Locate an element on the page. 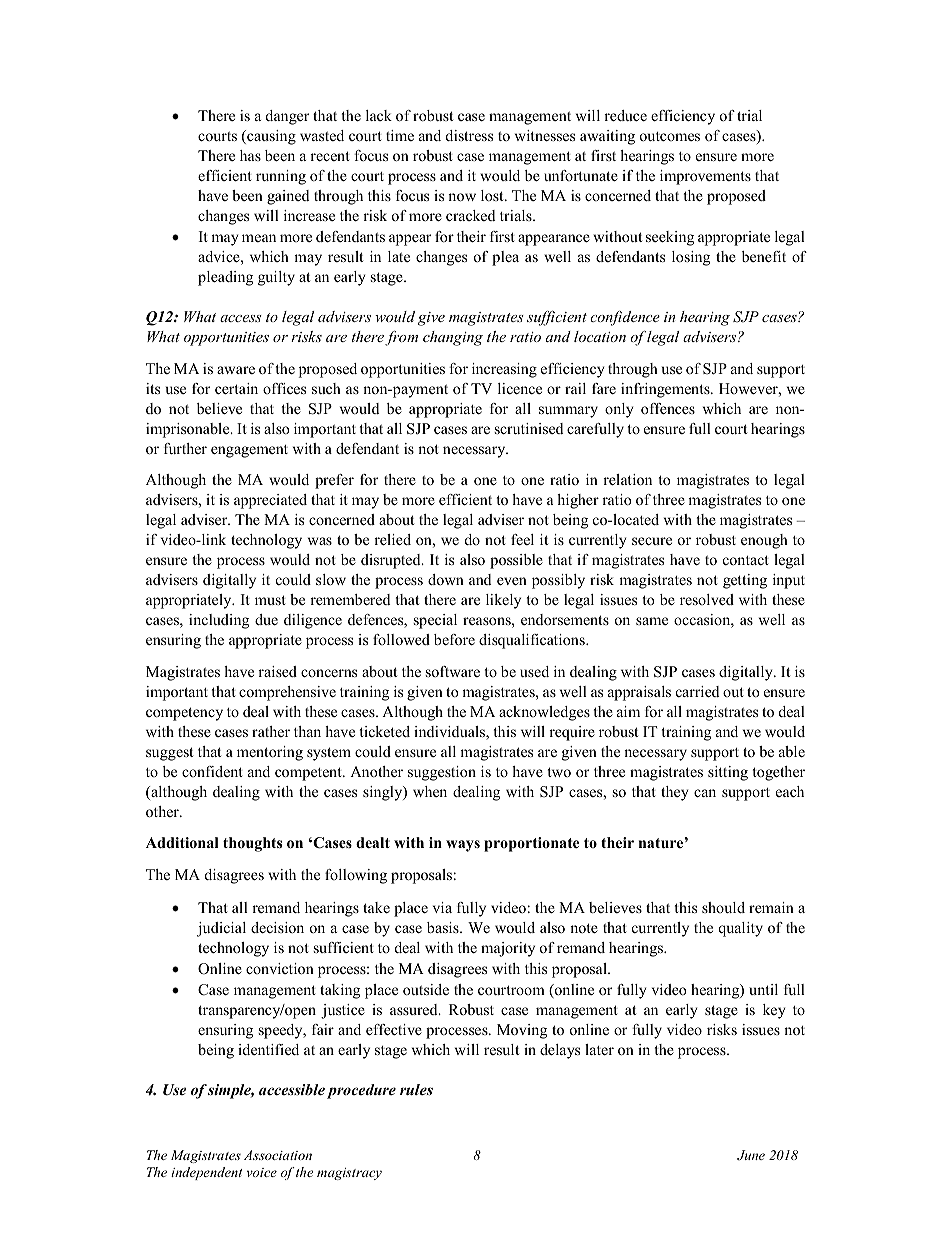 The width and height of the document is (952, 1233). infringements is located at coordinates (666, 390).
